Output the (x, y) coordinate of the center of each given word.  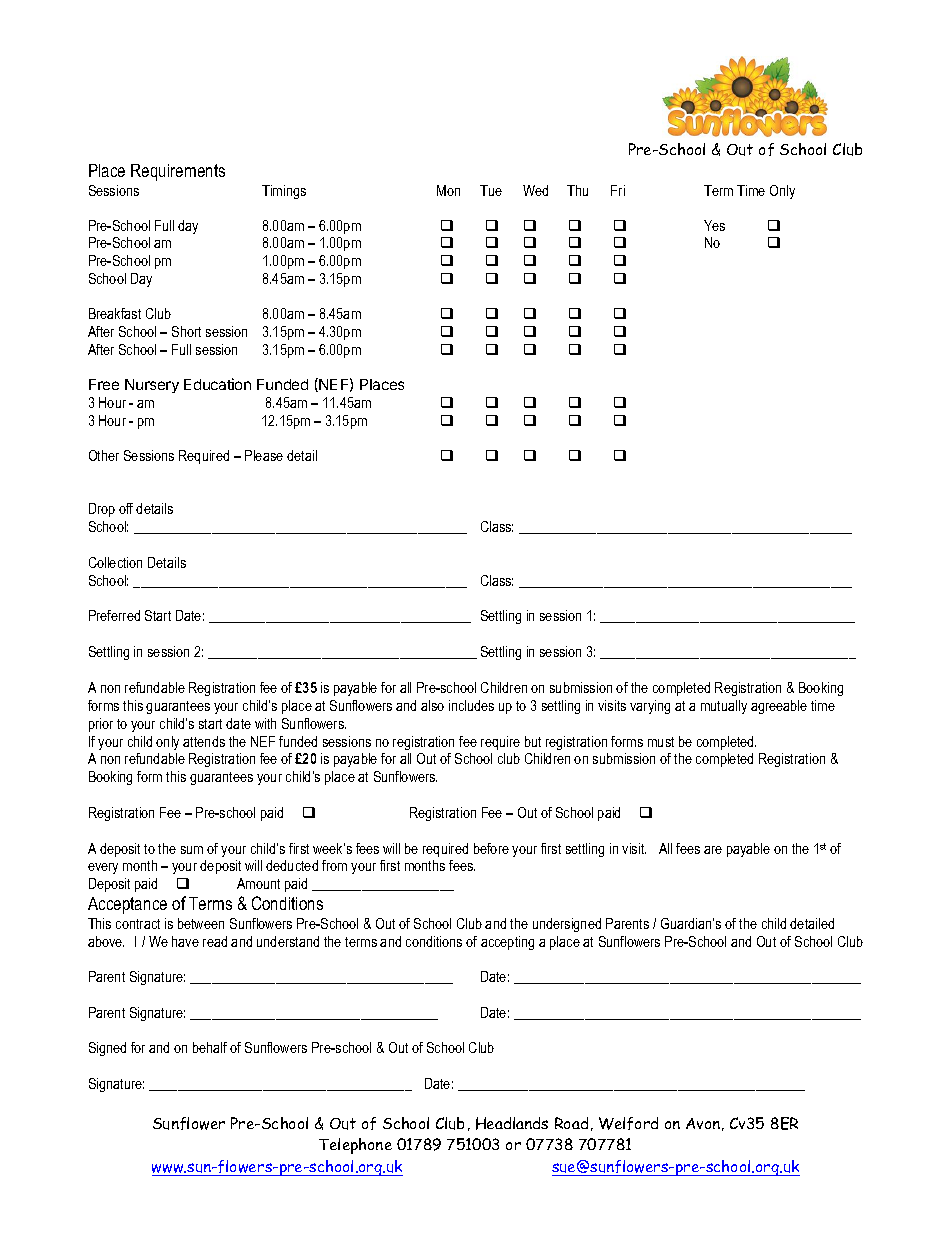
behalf (210, 1047)
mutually (724, 707)
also (432, 705)
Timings (284, 192)
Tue (491, 190)
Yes (714, 225)
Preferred (114, 615)
